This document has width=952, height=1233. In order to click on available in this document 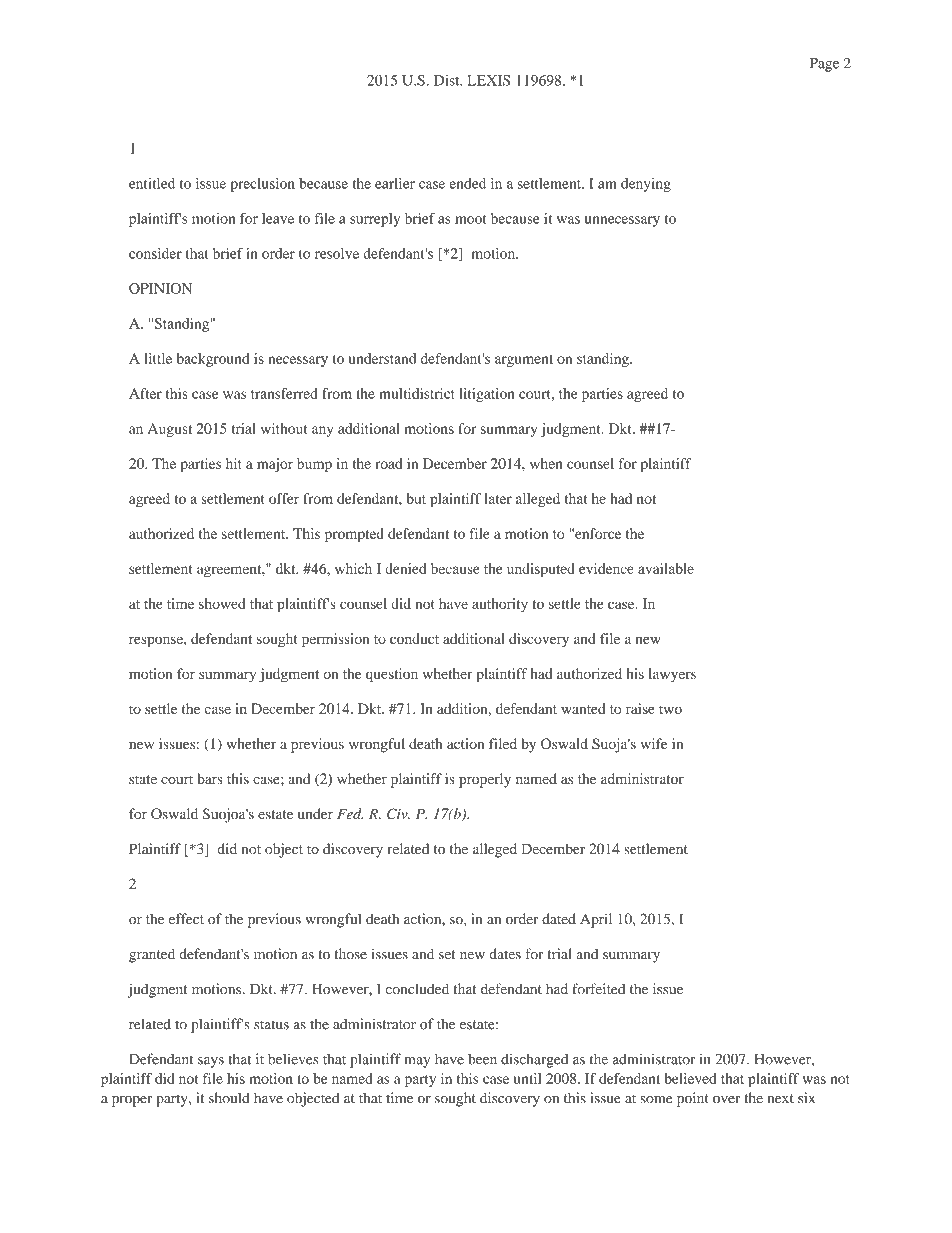, I will do `click(666, 568)`.
